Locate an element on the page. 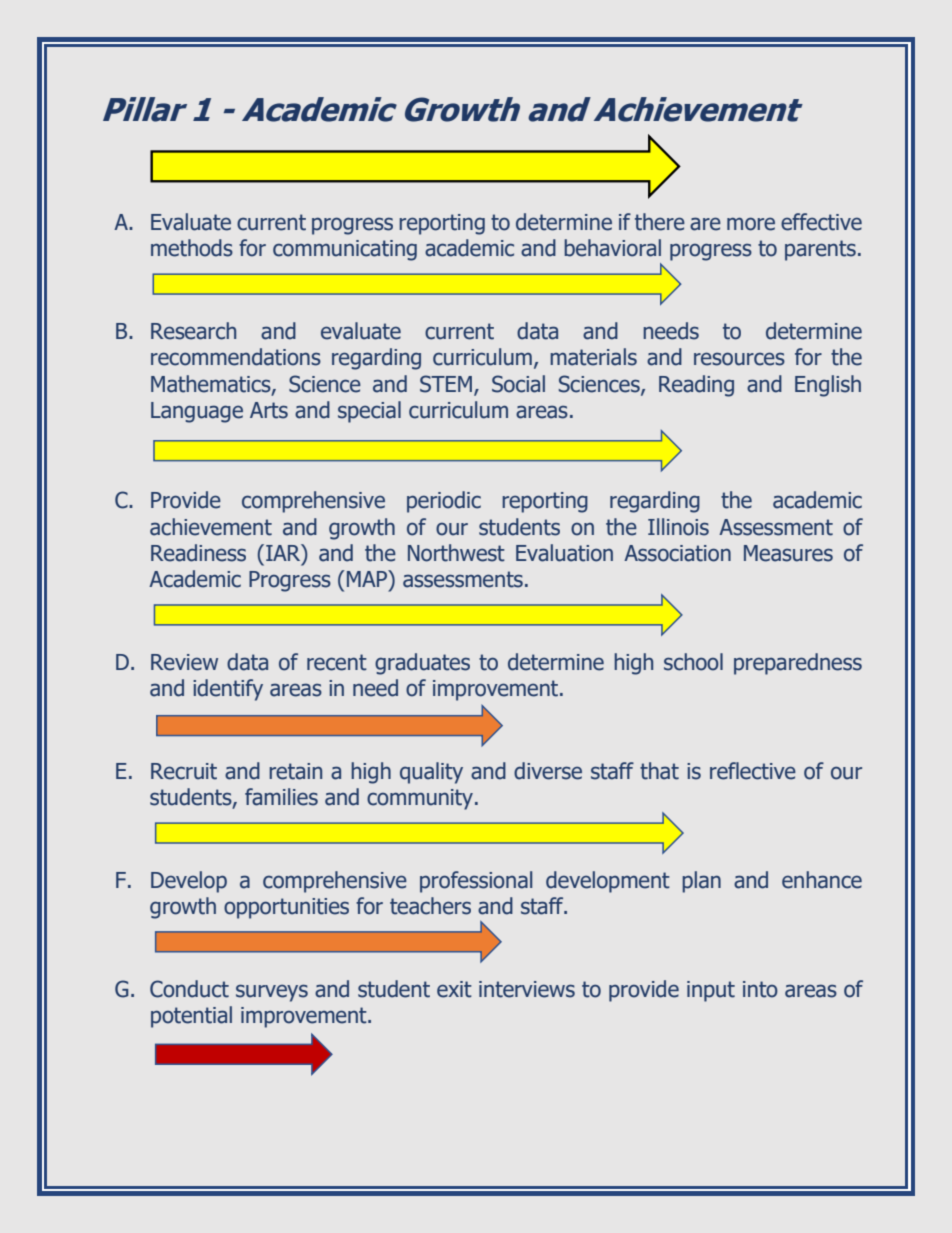  Social is located at coordinates (518, 384).
